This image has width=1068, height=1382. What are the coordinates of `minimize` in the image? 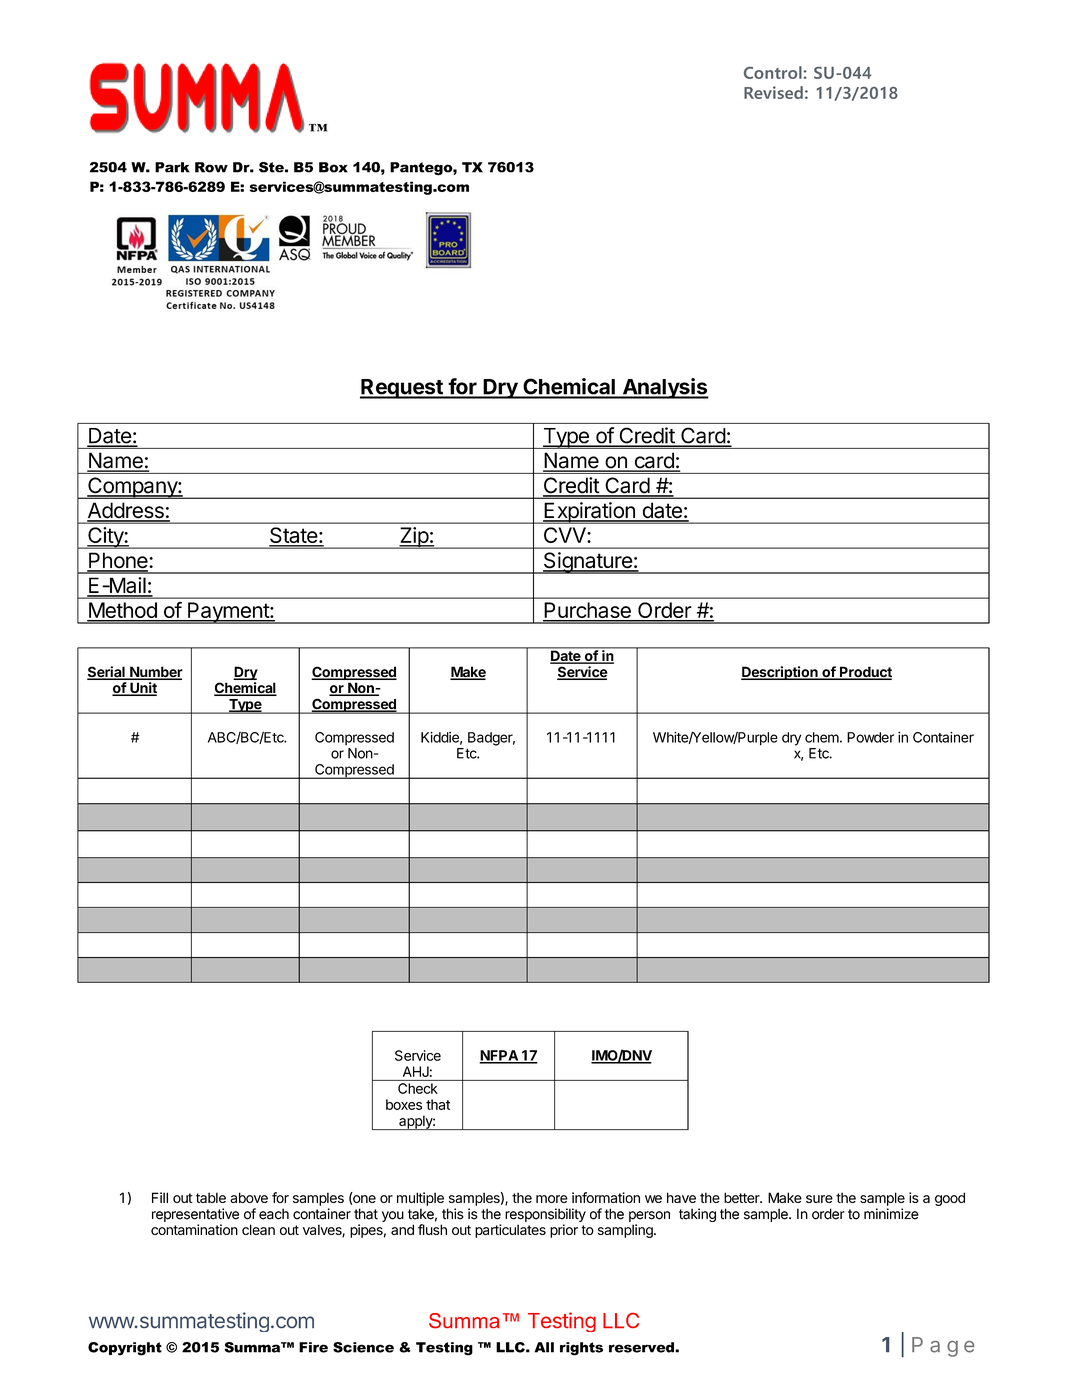 It's located at (891, 1214).
